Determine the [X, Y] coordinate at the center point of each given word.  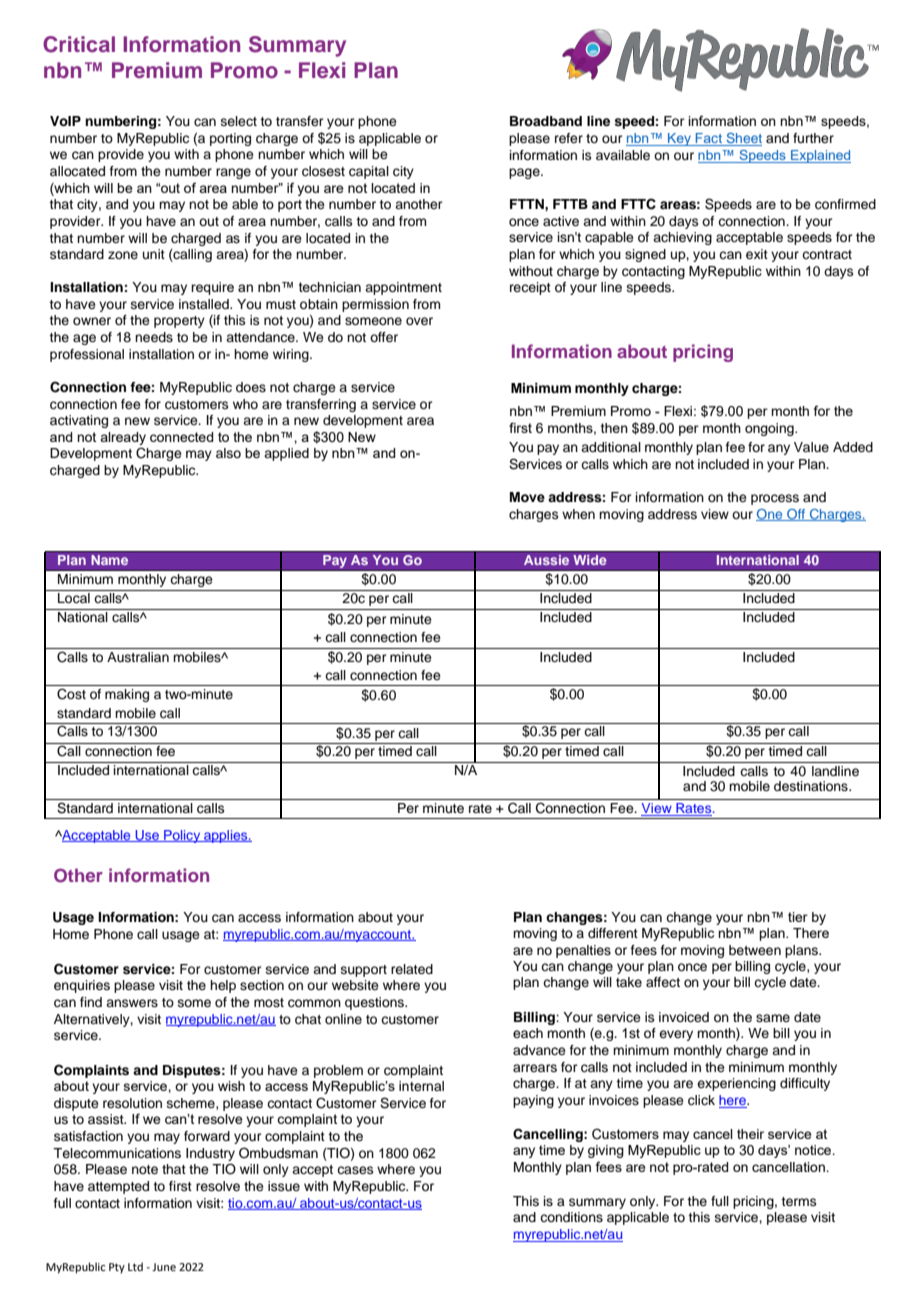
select [239, 121]
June [164, 1267]
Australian [138, 657]
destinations [812, 786]
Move [527, 497]
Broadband [546, 121]
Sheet [743, 139]
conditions [571, 1217]
